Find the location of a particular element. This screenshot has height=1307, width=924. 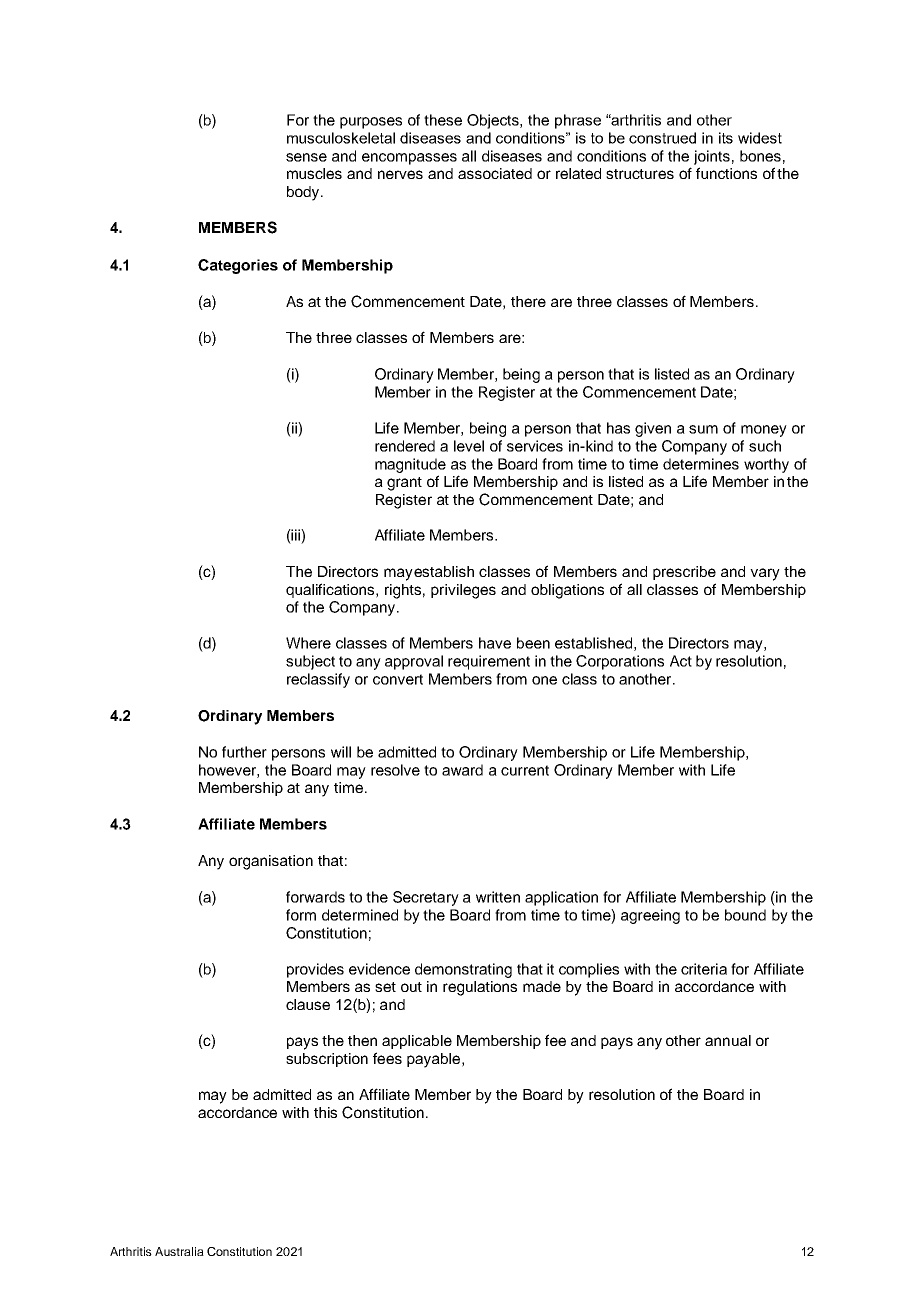

Australia is located at coordinates (179, 1251).
